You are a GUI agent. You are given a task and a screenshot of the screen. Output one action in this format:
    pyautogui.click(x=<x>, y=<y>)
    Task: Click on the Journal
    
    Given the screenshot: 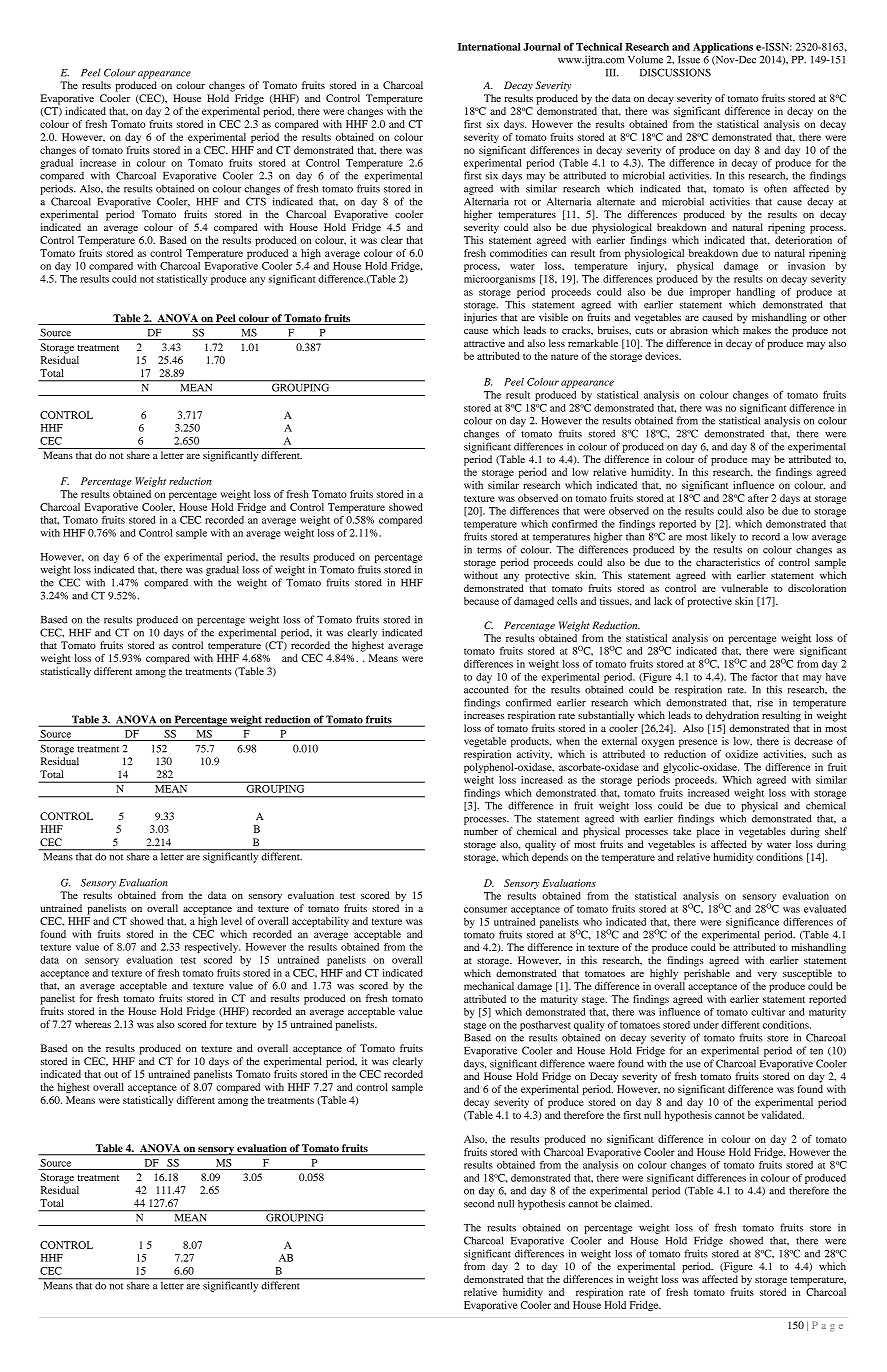 What is the action you would take?
    pyautogui.click(x=542, y=47)
